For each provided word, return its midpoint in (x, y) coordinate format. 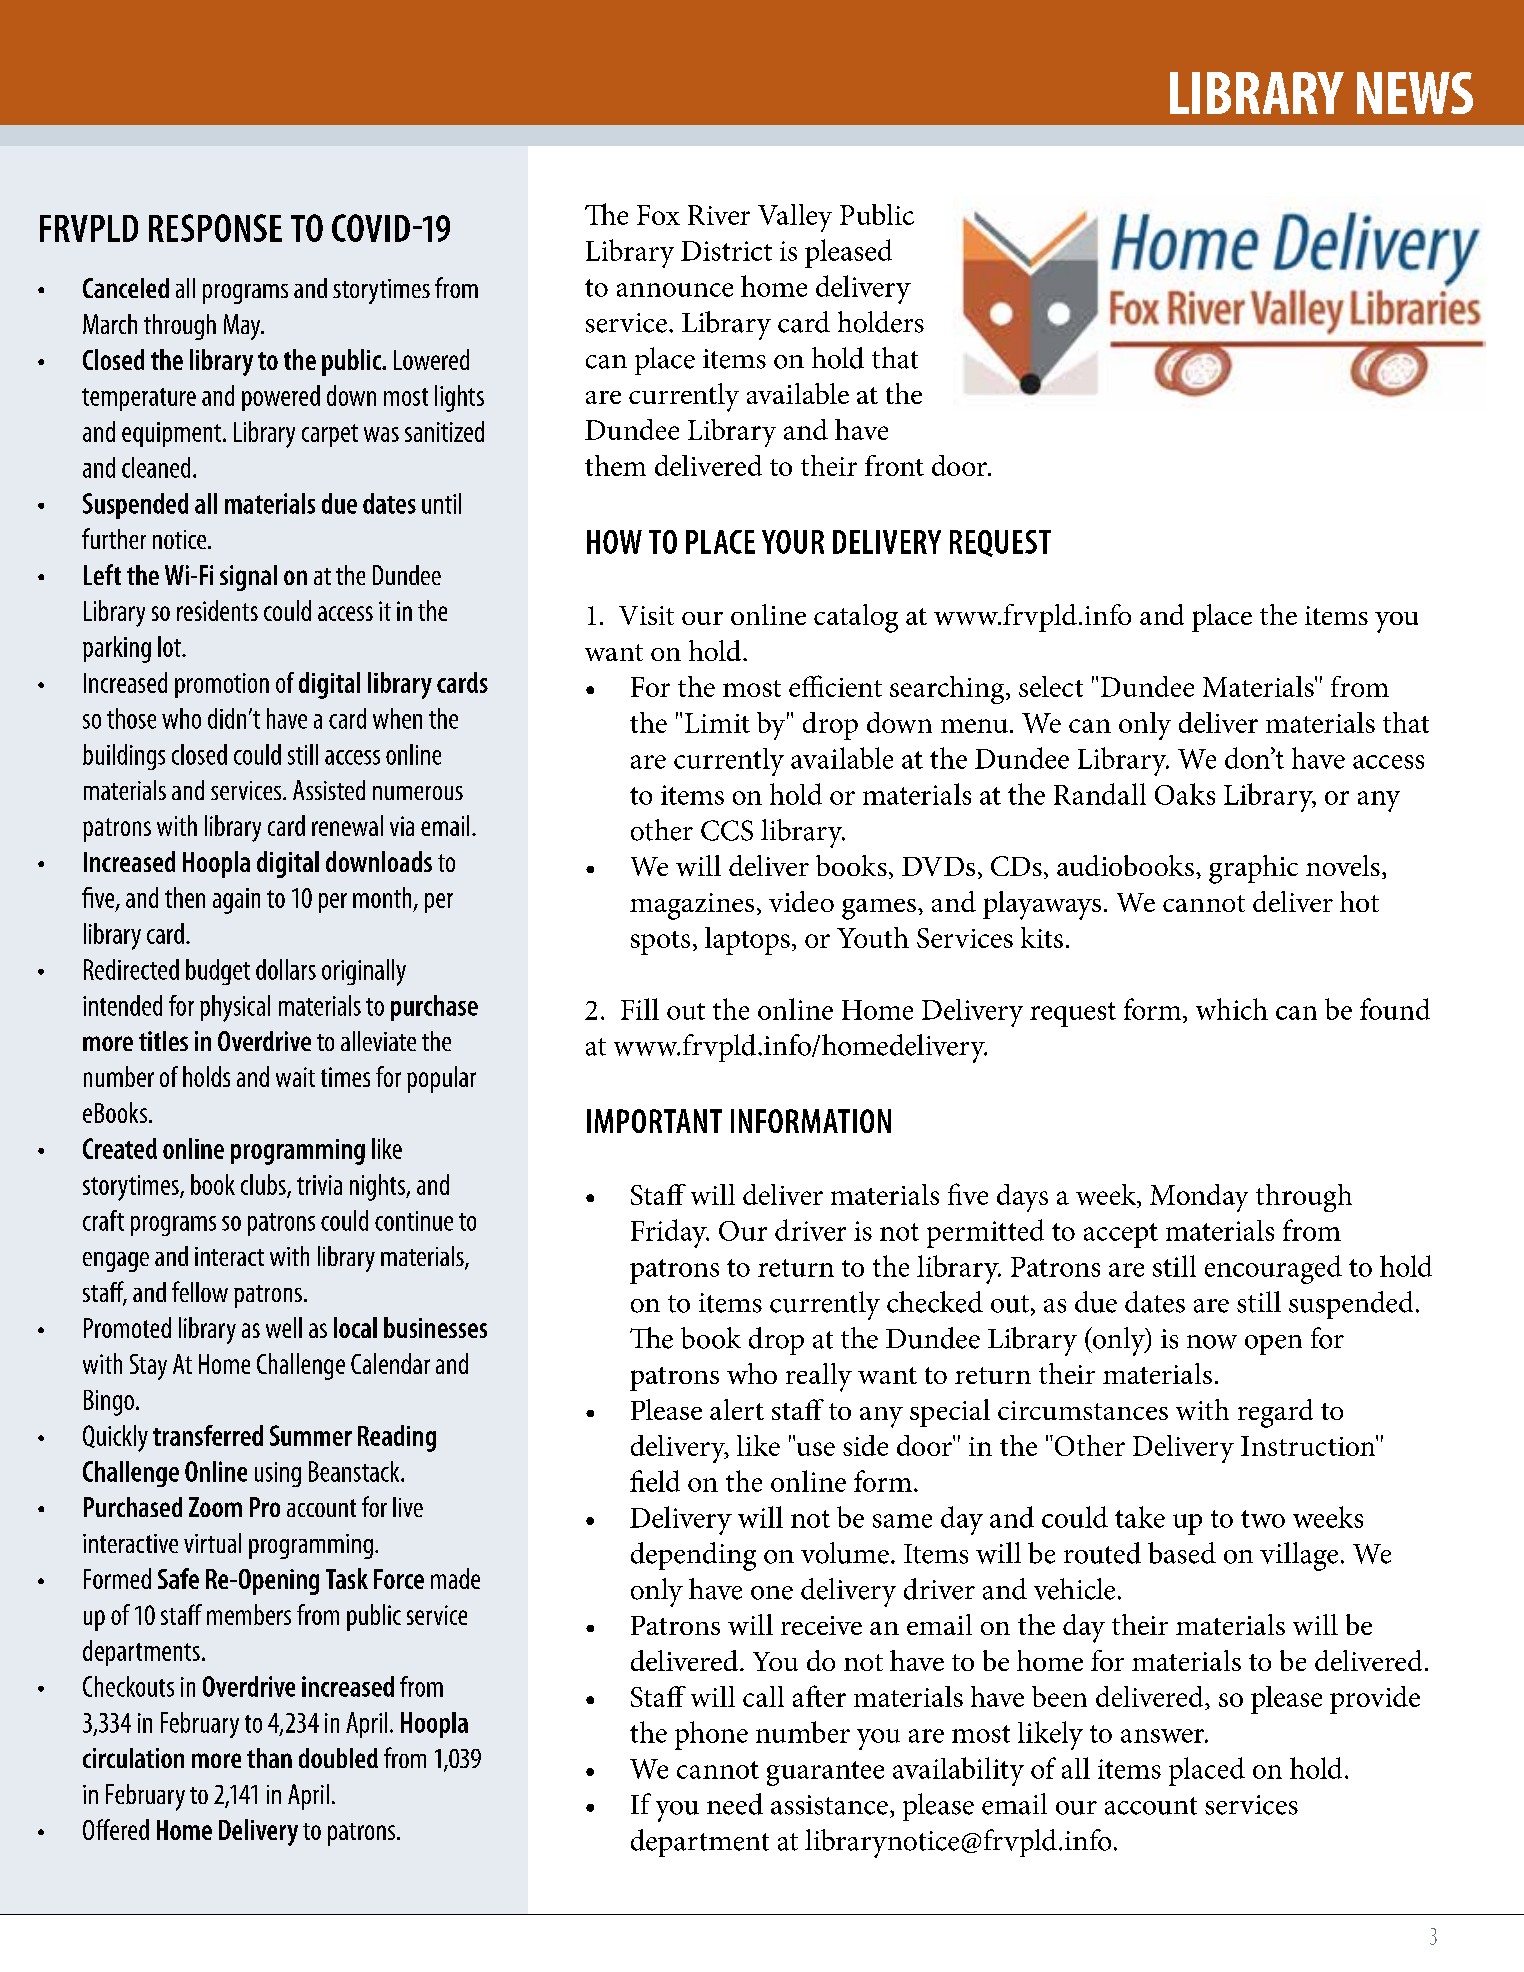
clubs (264, 1185)
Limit (717, 723)
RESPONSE (215, 228)
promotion (222, 685)
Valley (795, 218)
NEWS (1415, 93)
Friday (670, 1233)
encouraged (1273, 1269)
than (269, 1758)
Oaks (1185, 794)
